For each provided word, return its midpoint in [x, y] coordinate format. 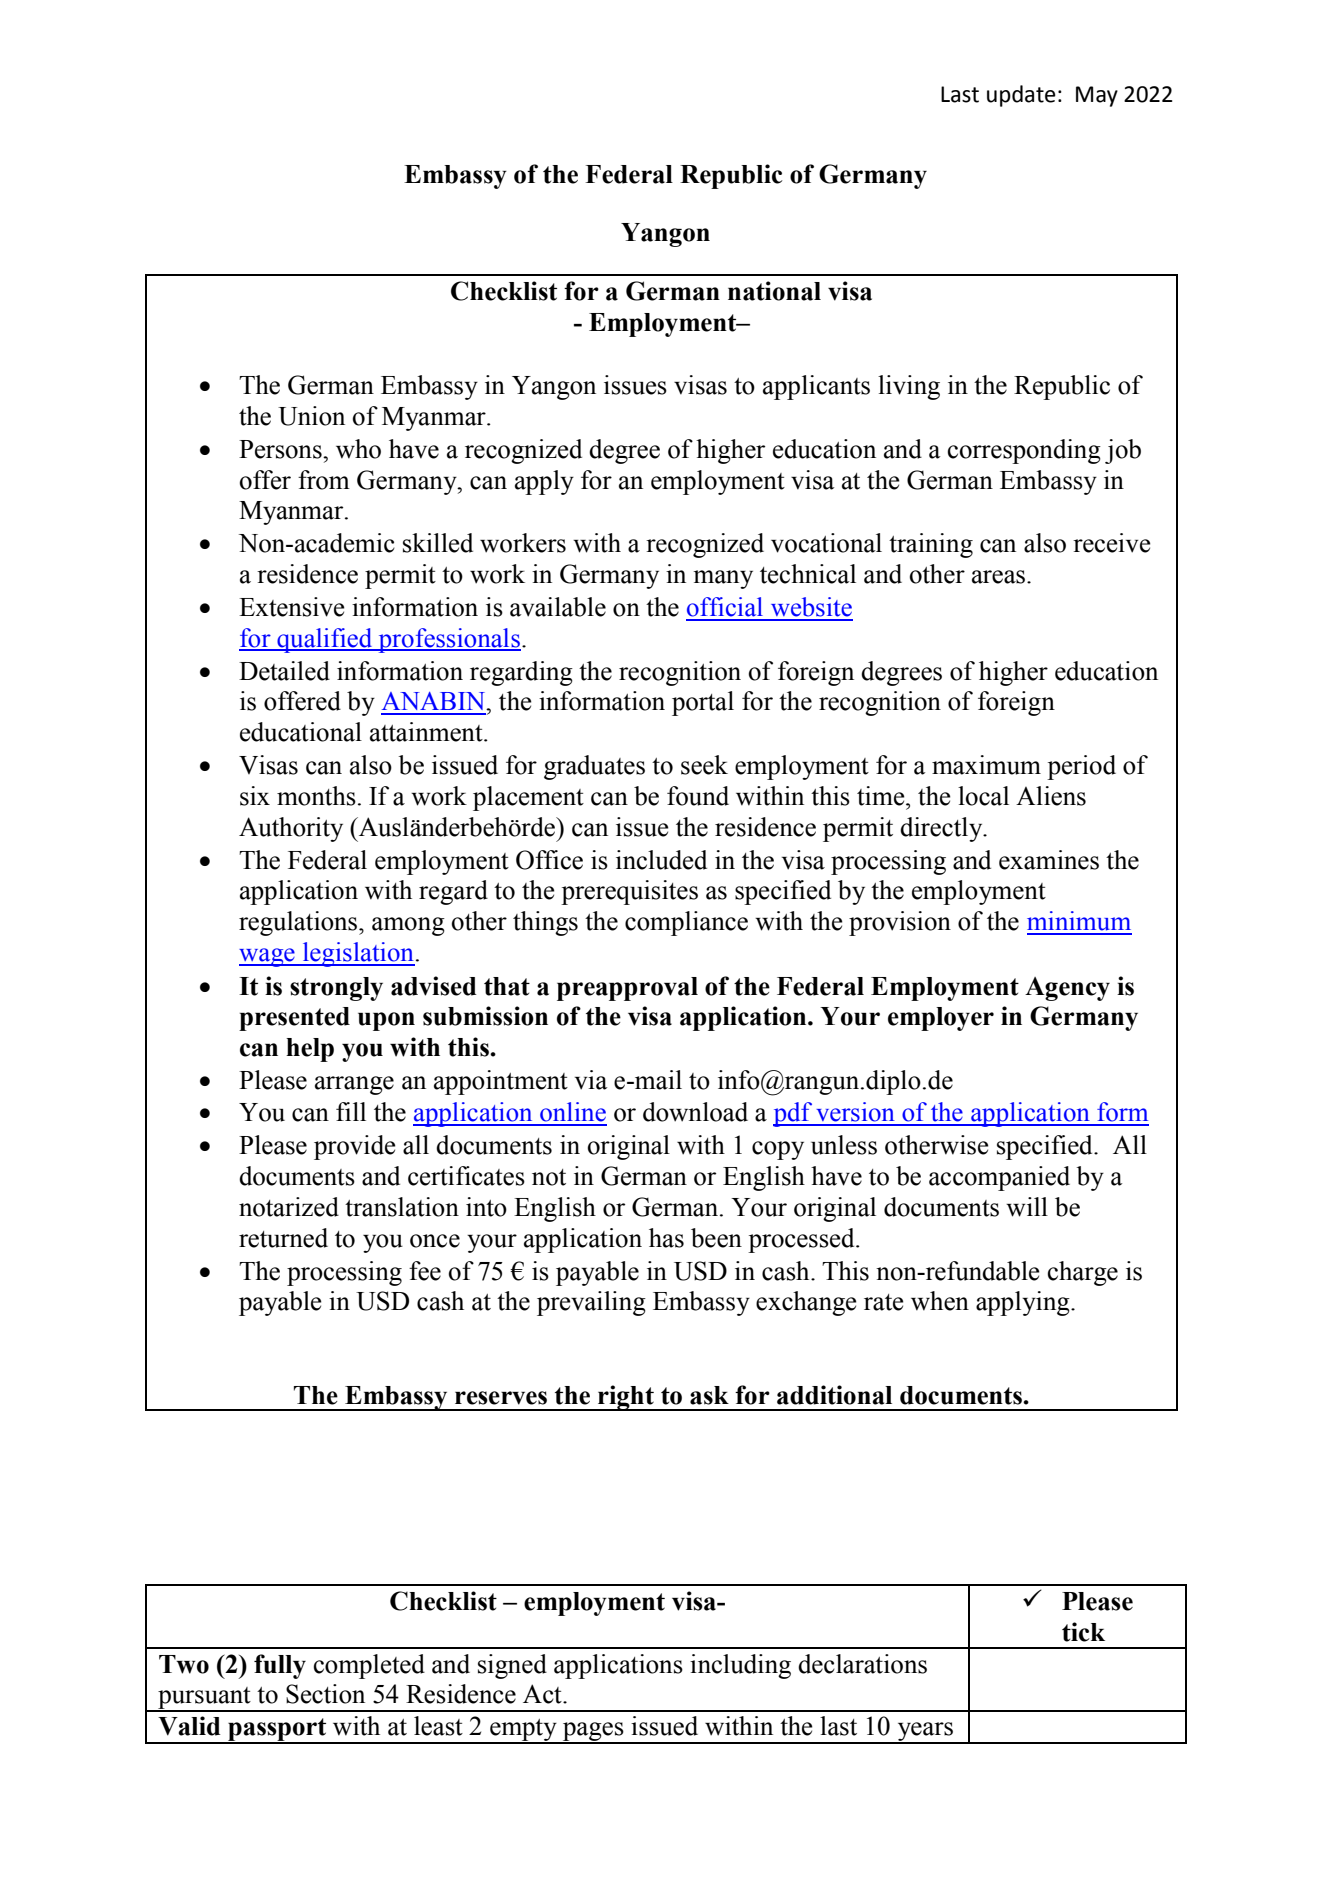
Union [311, 416]
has [666, 1238]
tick [1083, 1632]
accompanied [999, 1178]
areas [1000, 577]
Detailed [284, 671]
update [1021, 96]
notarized [289, 1207]
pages [593, 1733]
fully [280, 1666]
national [774, 291]
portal [703, 703]
